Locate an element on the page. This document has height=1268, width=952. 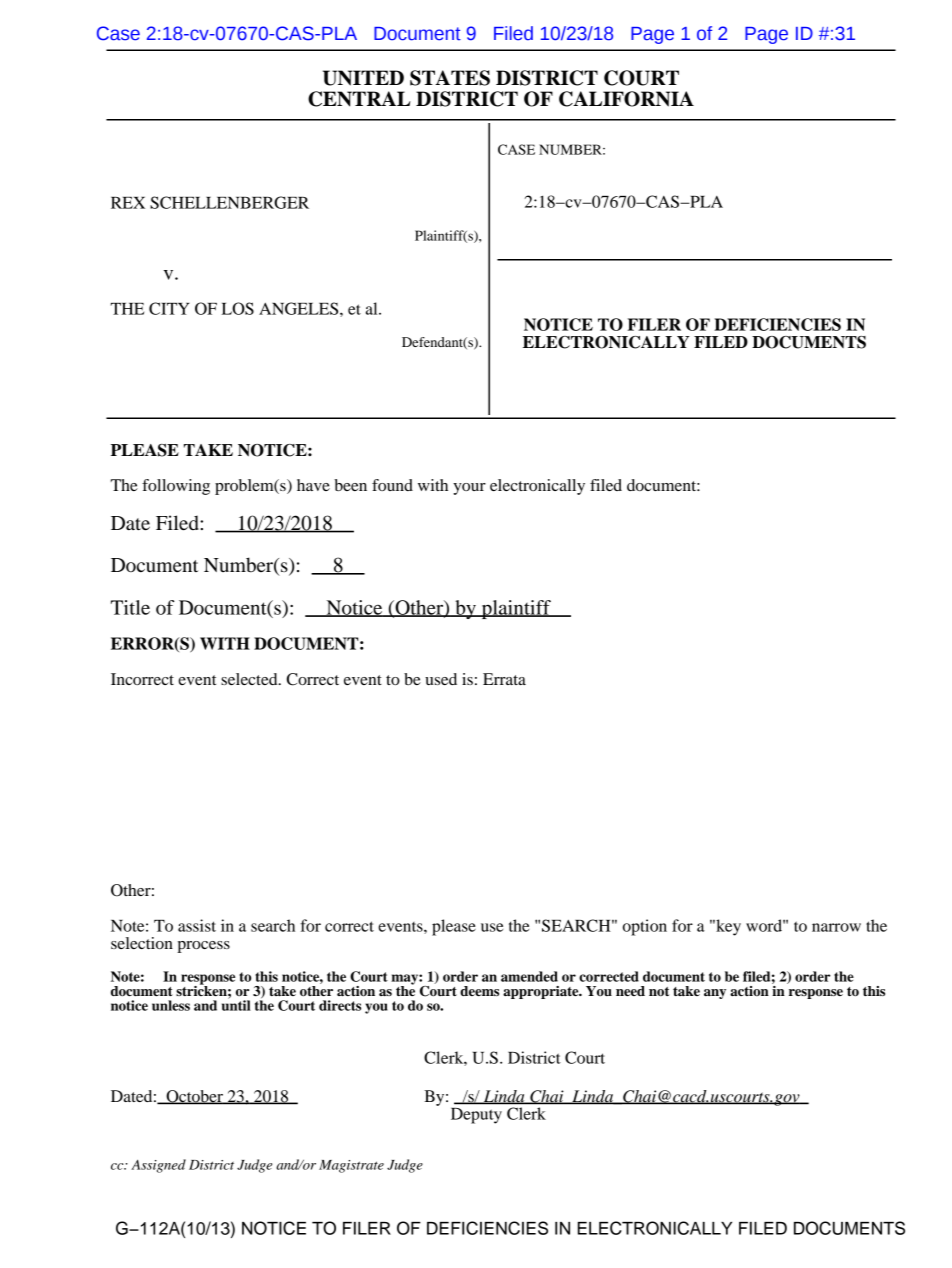
following is located at coordinates (176, 487).
